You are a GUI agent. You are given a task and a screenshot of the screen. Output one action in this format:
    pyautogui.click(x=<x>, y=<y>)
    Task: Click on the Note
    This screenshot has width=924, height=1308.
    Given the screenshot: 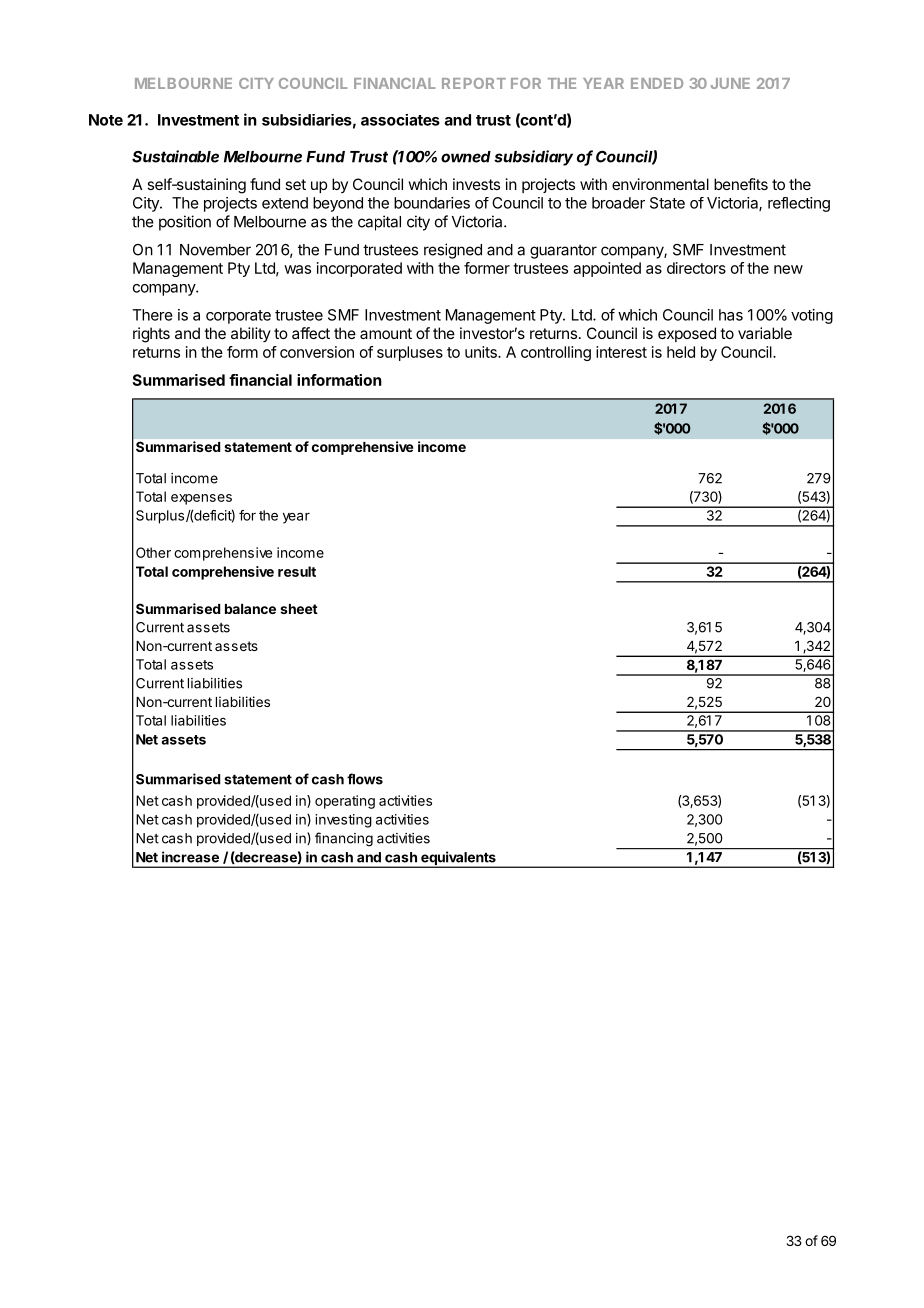 What is the action you would take?
    pyautogui.click(x=106, y=120)
